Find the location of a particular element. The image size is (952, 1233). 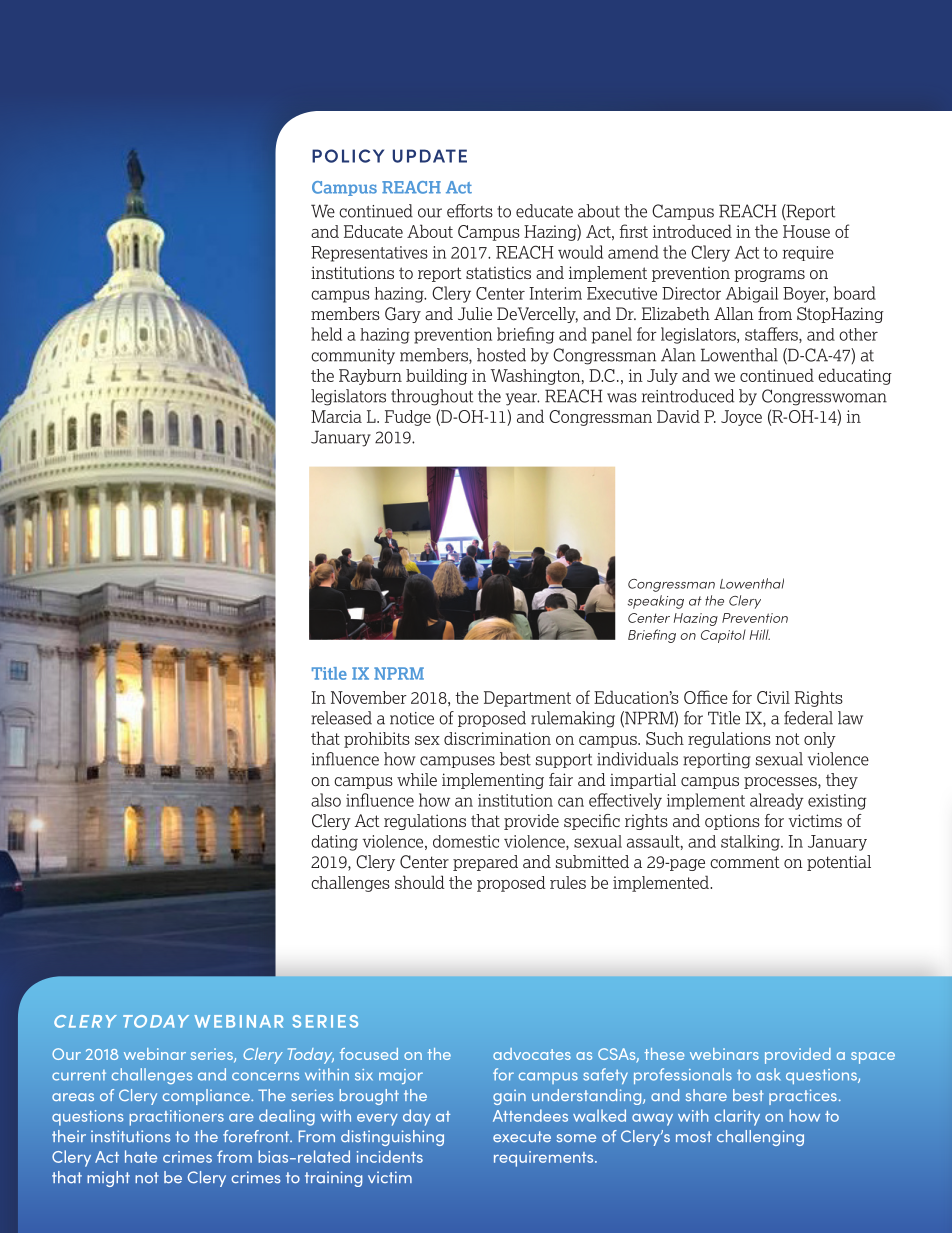

POLICY is located at coordinates (348, 156).
